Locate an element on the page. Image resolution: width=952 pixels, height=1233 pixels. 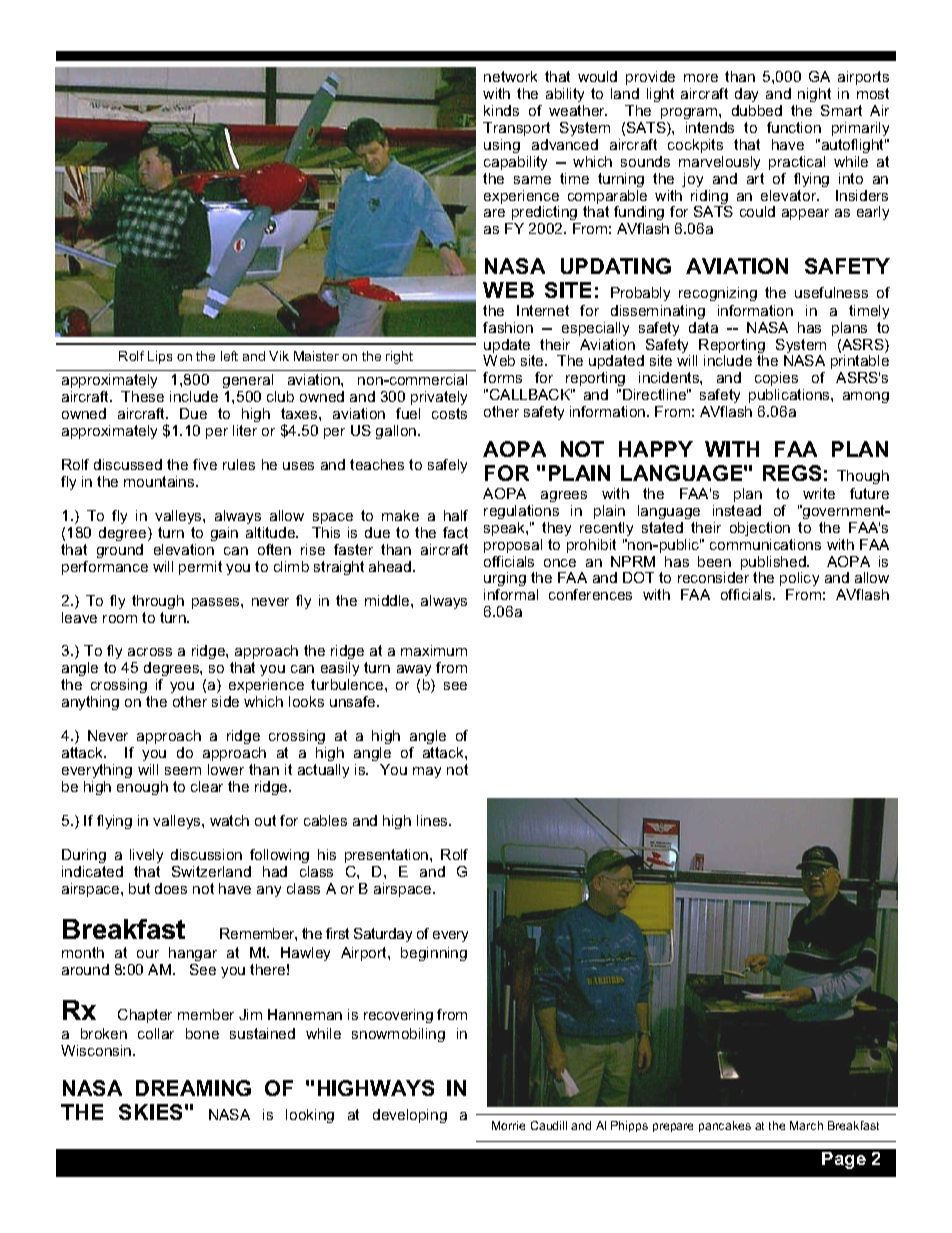
Transport is located at coordinates (516, 129).
